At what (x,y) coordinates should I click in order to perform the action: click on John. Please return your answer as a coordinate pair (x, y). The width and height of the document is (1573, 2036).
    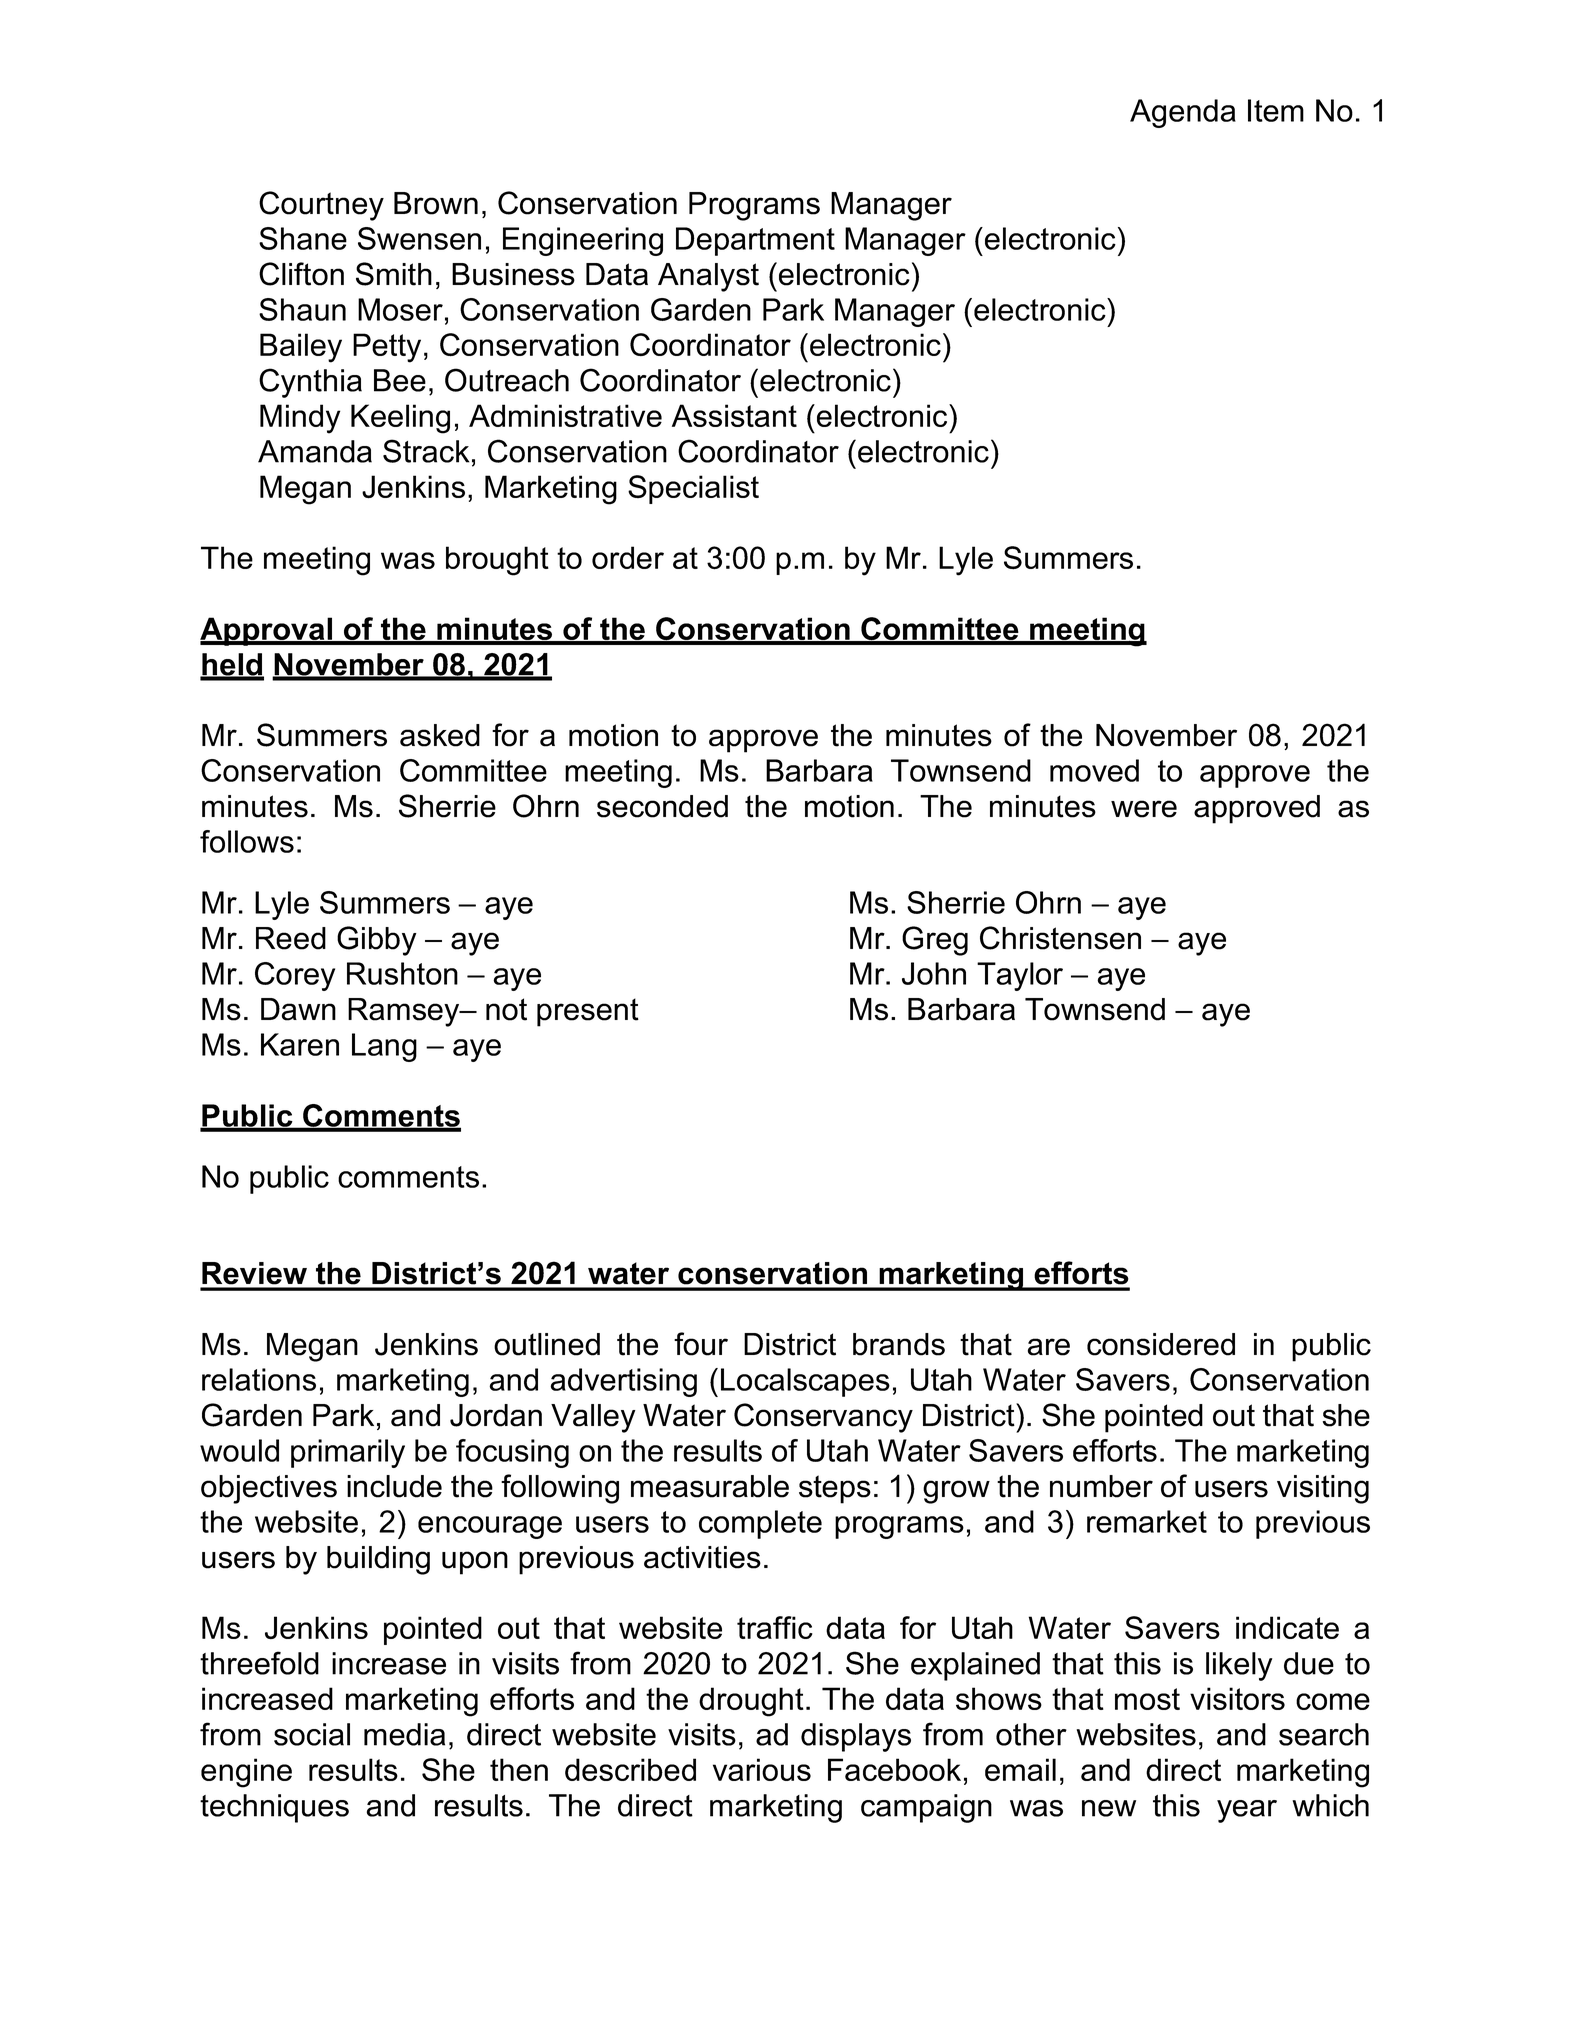
    Looking at the image, I should click on (934, 973).
